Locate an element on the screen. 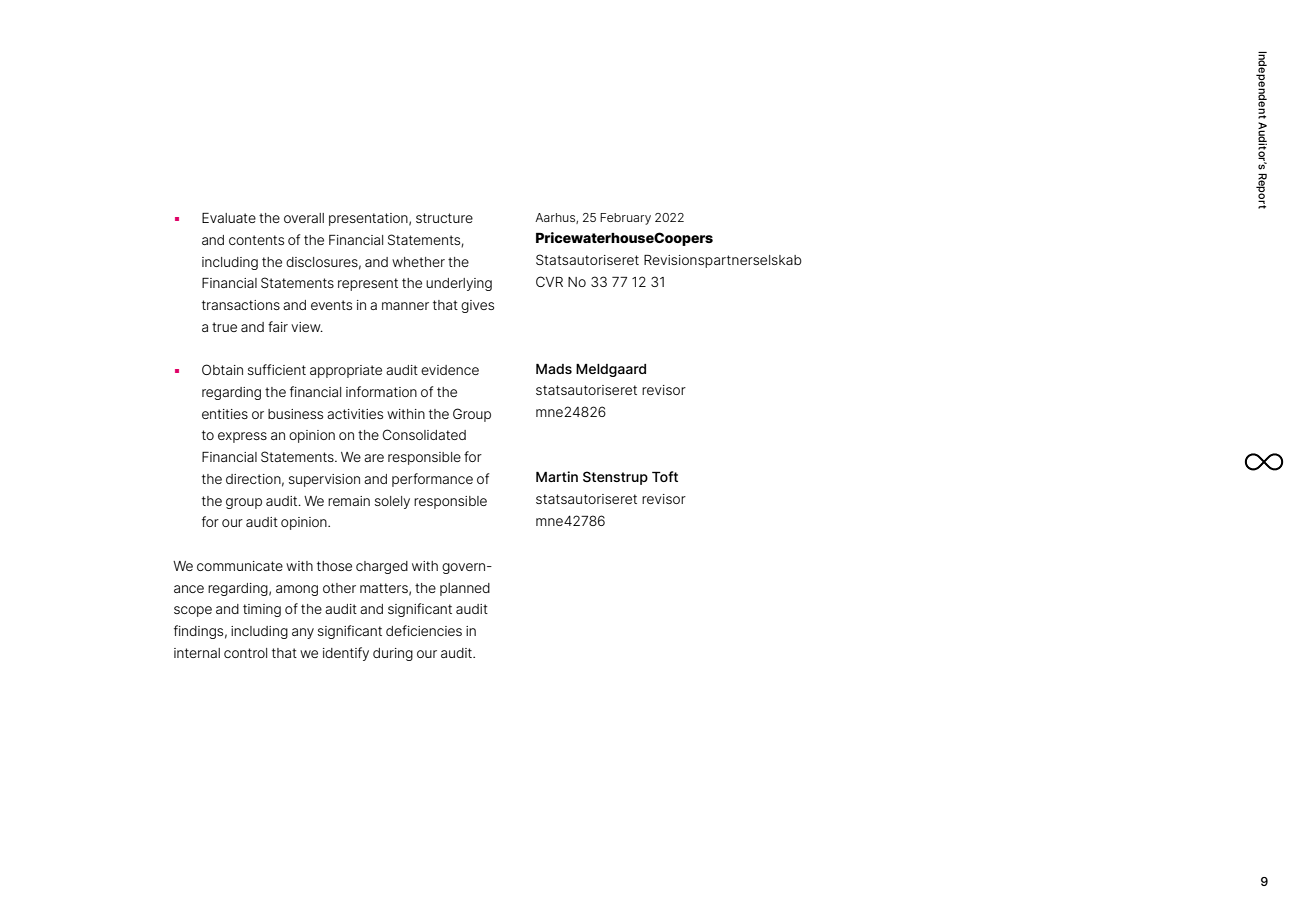  Martin is located at coordinates (557, 476).
